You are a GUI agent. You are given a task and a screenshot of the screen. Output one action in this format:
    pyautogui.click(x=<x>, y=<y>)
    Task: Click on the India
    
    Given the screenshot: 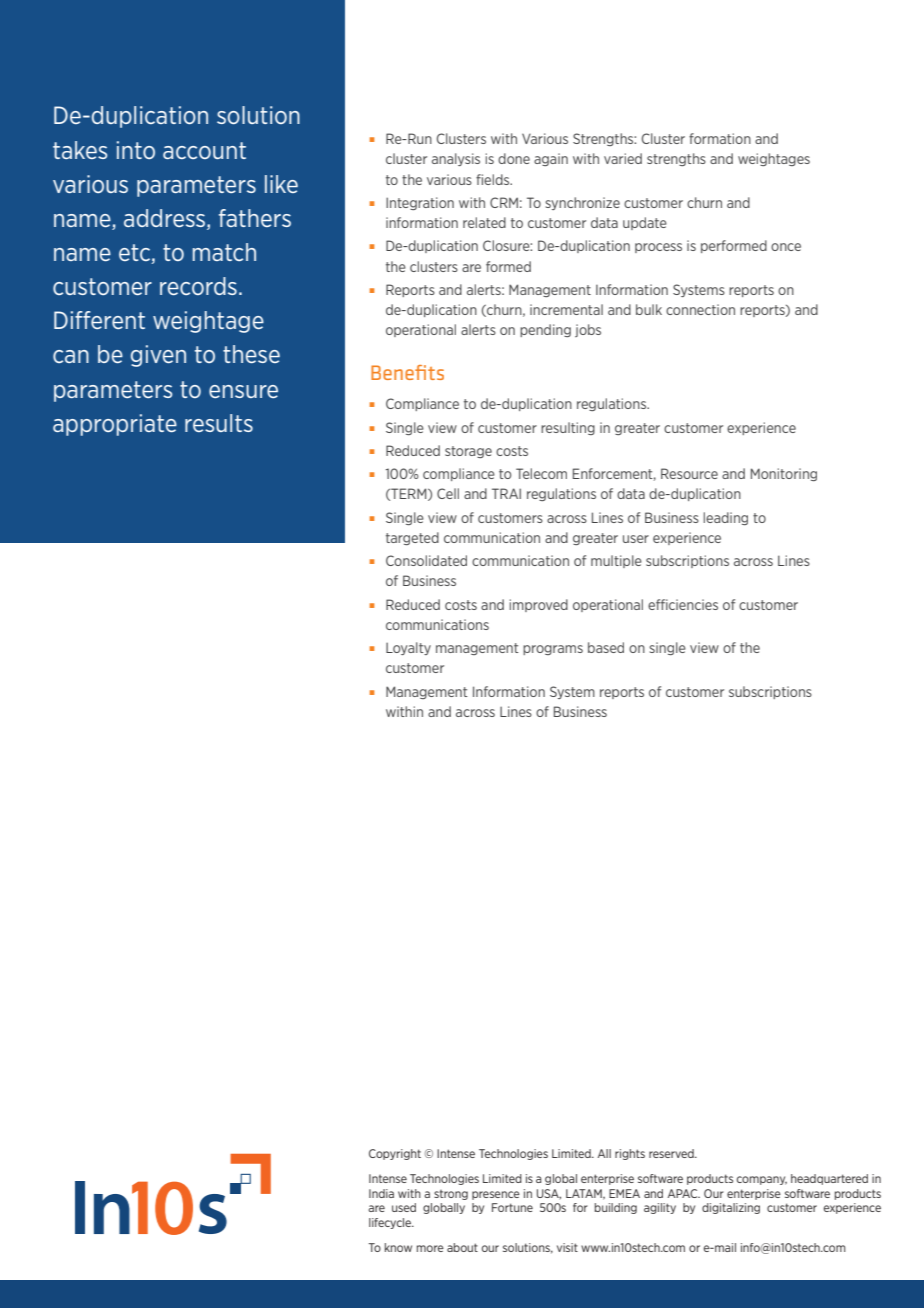 What is the action you would take?
    pyautogui.click(x=381, y=1193)
